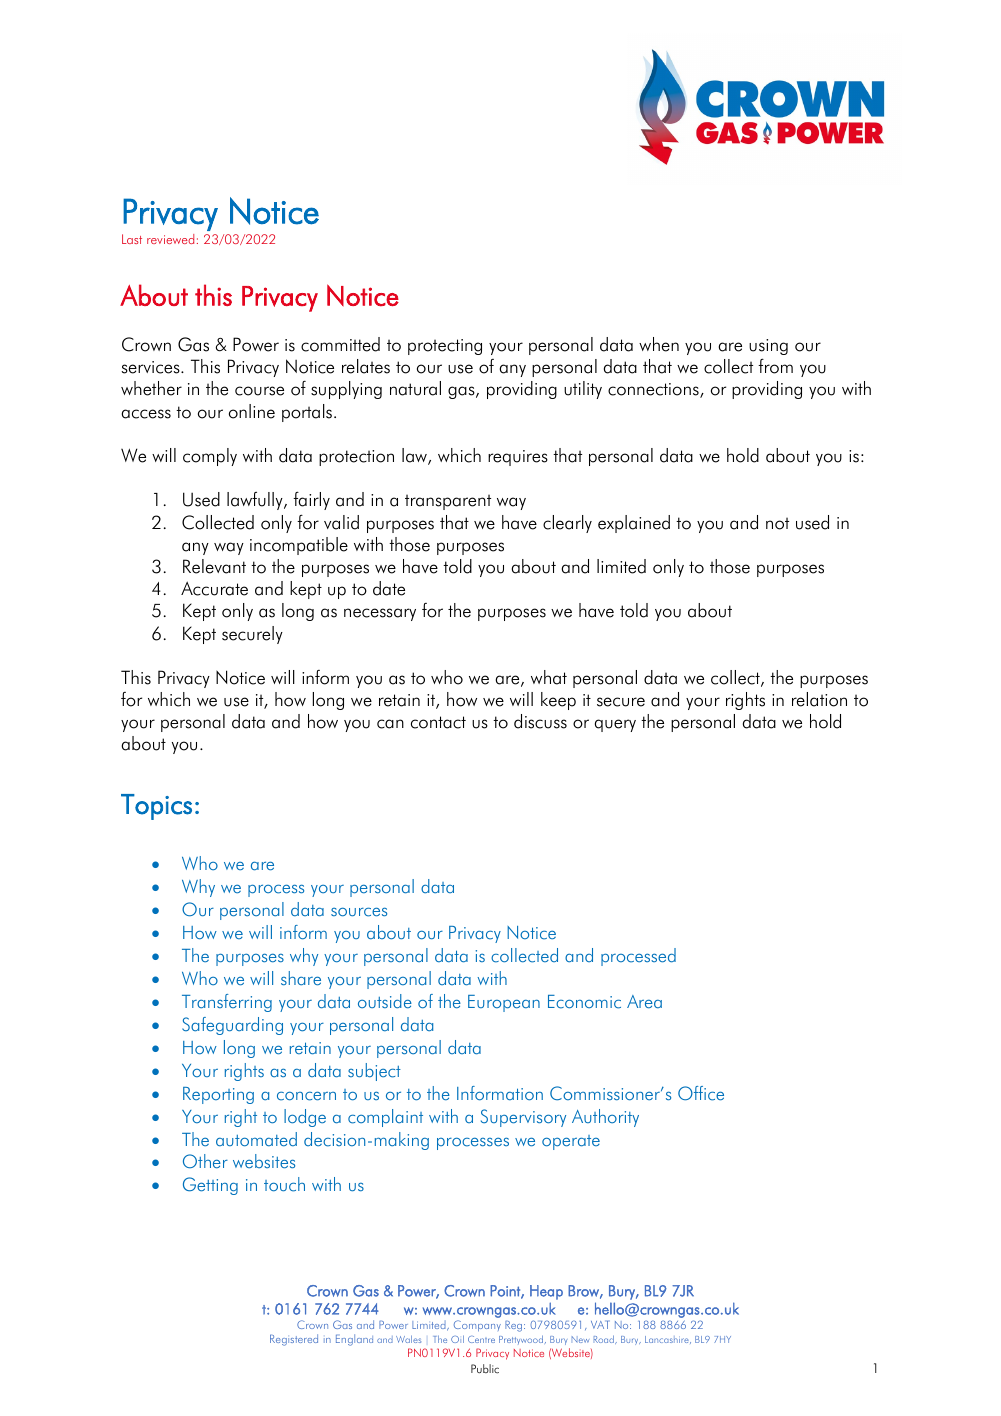 Image resolution: width=1001 pixels, height=1416 pixels. I want to click on protecting, so click(445, 347).
